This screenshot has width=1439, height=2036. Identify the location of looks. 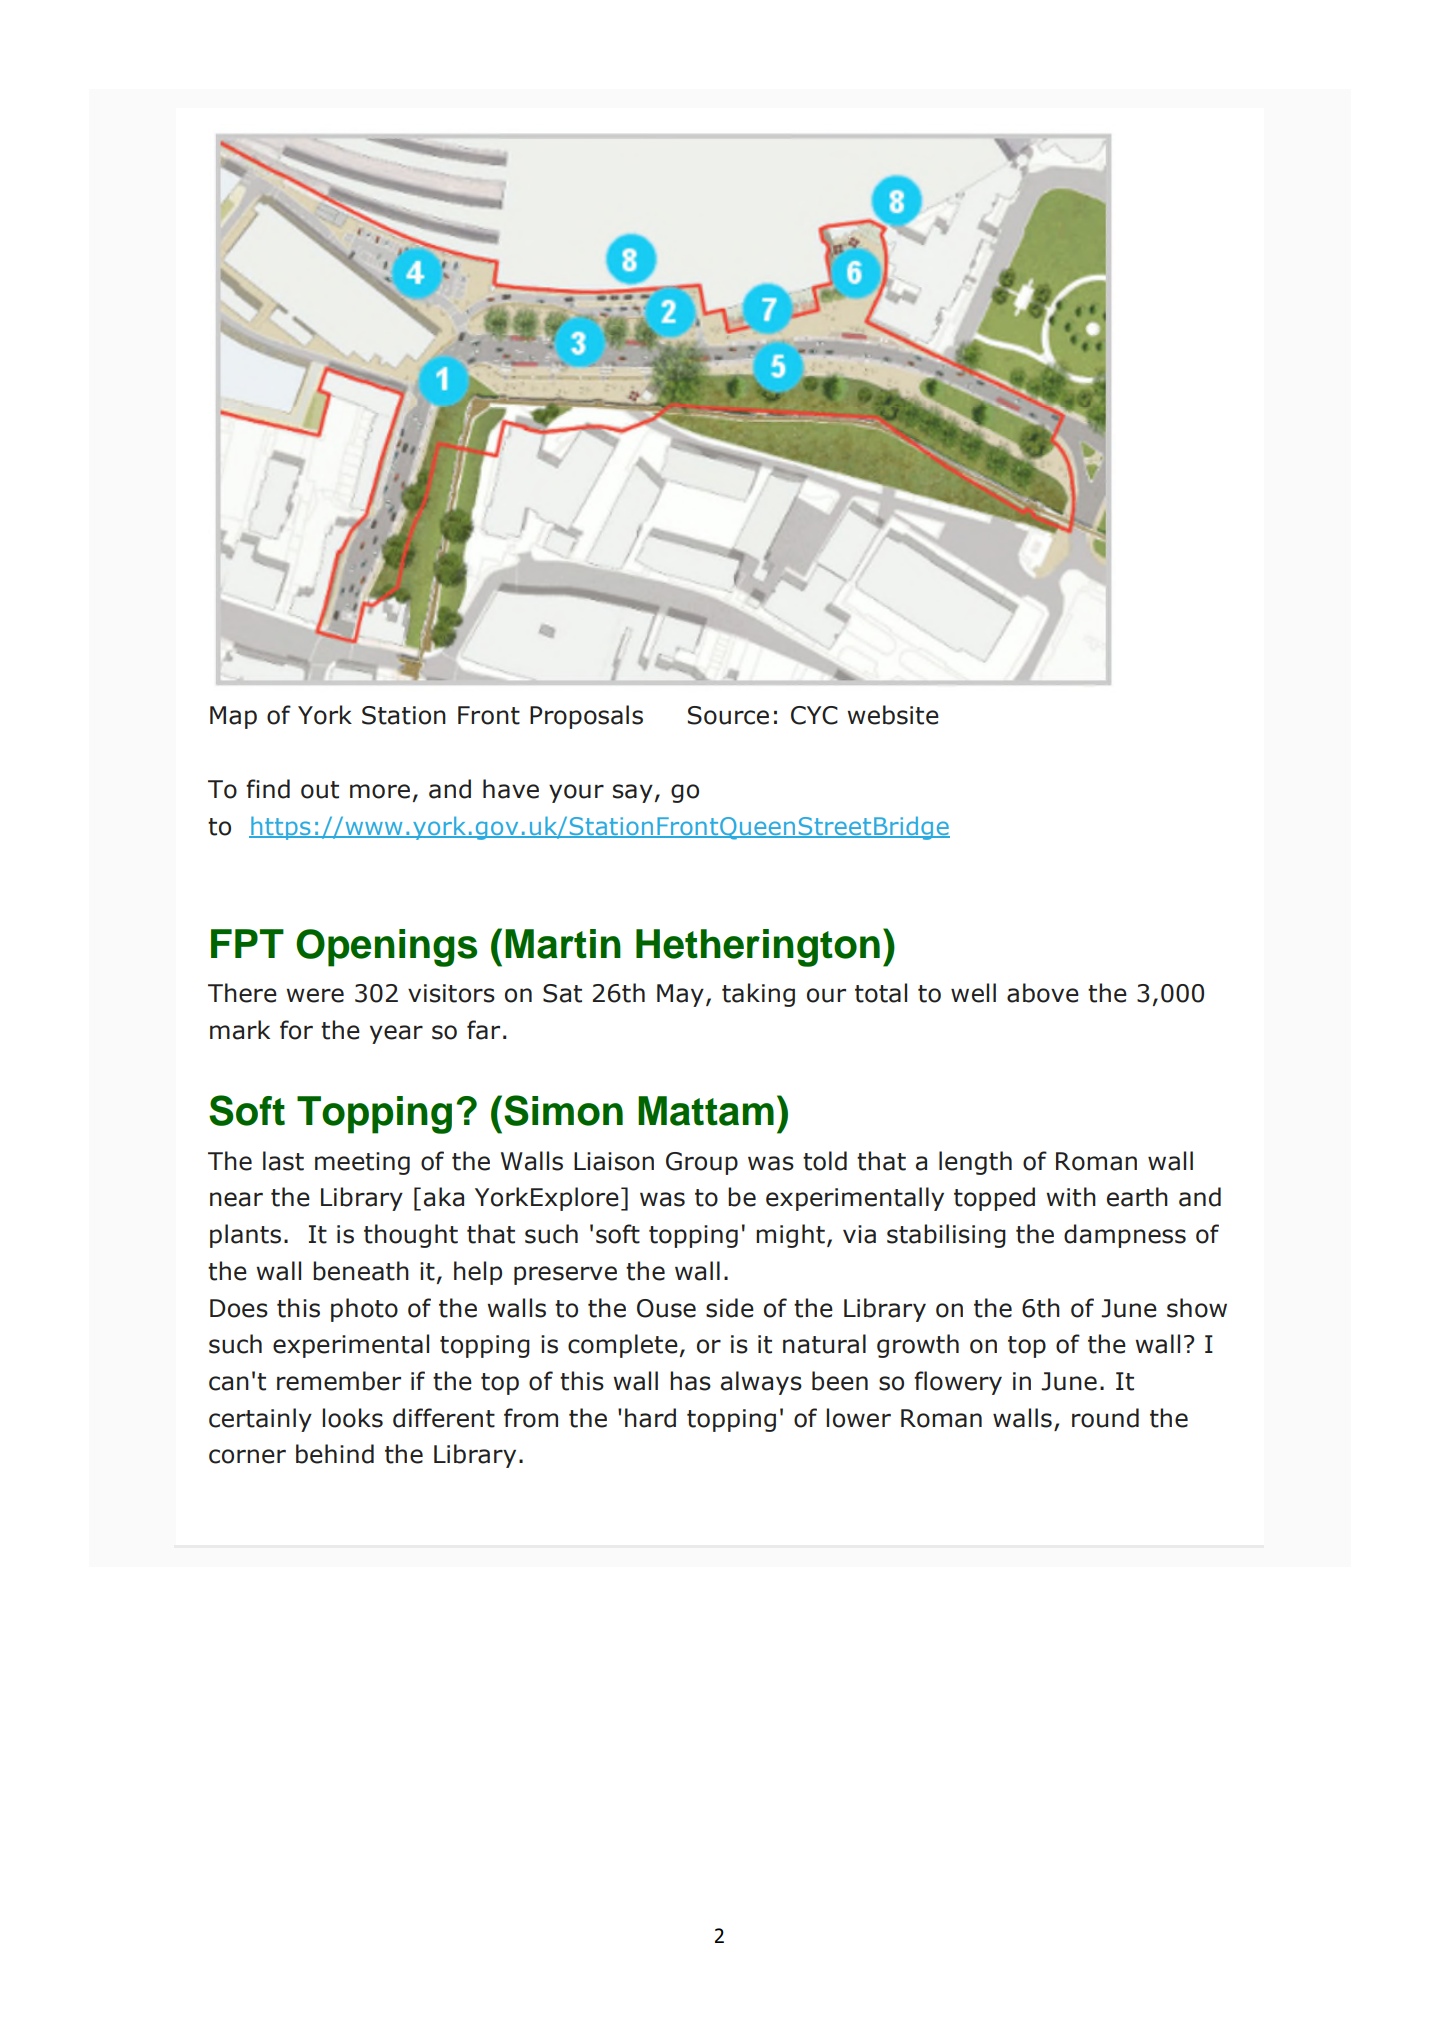
(352, 1418).
